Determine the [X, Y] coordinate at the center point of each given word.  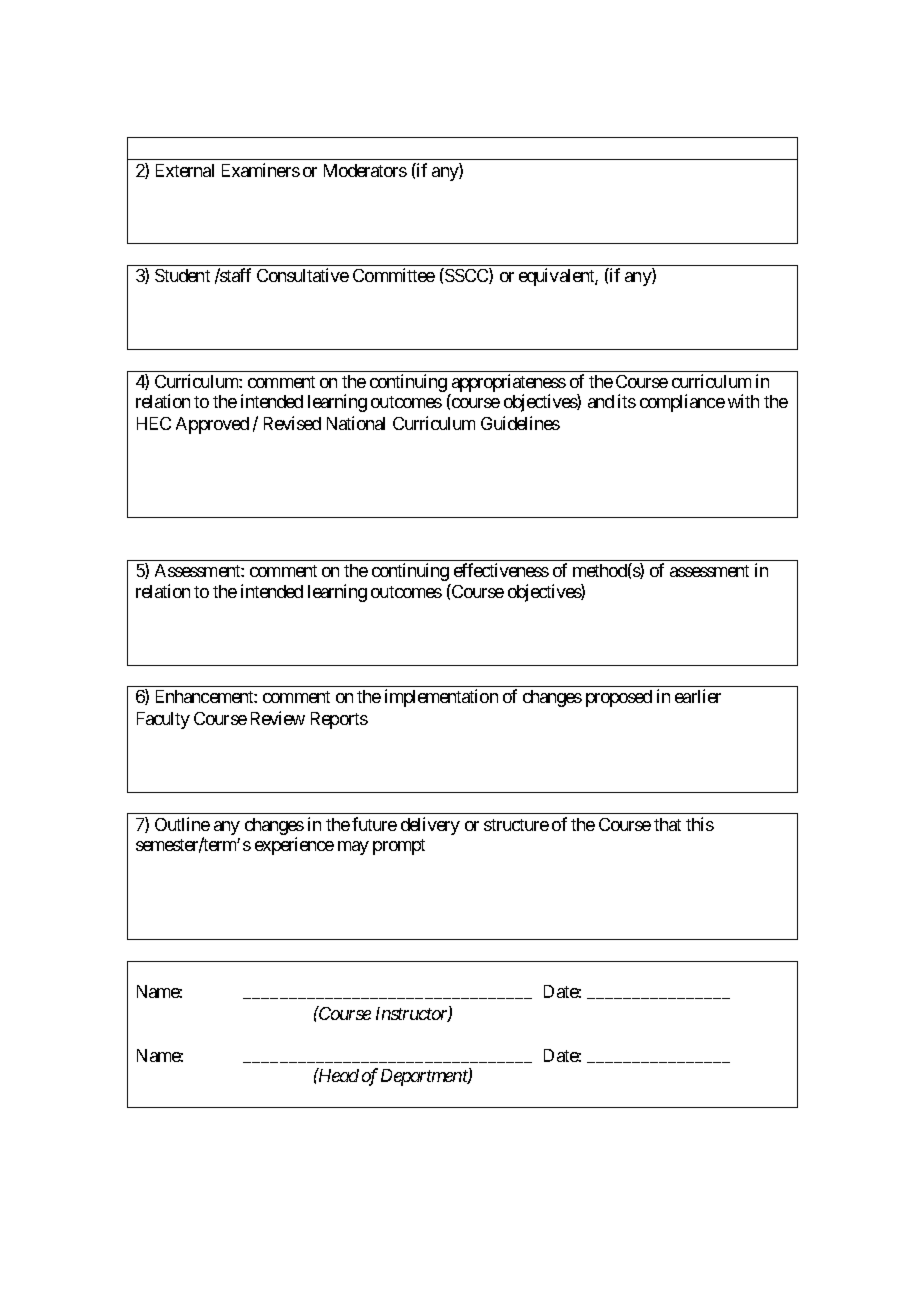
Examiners [261, 170]
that [667, 824]
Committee [394, 275]
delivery [430, 826]
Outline [182, 824]
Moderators [365, 170]
